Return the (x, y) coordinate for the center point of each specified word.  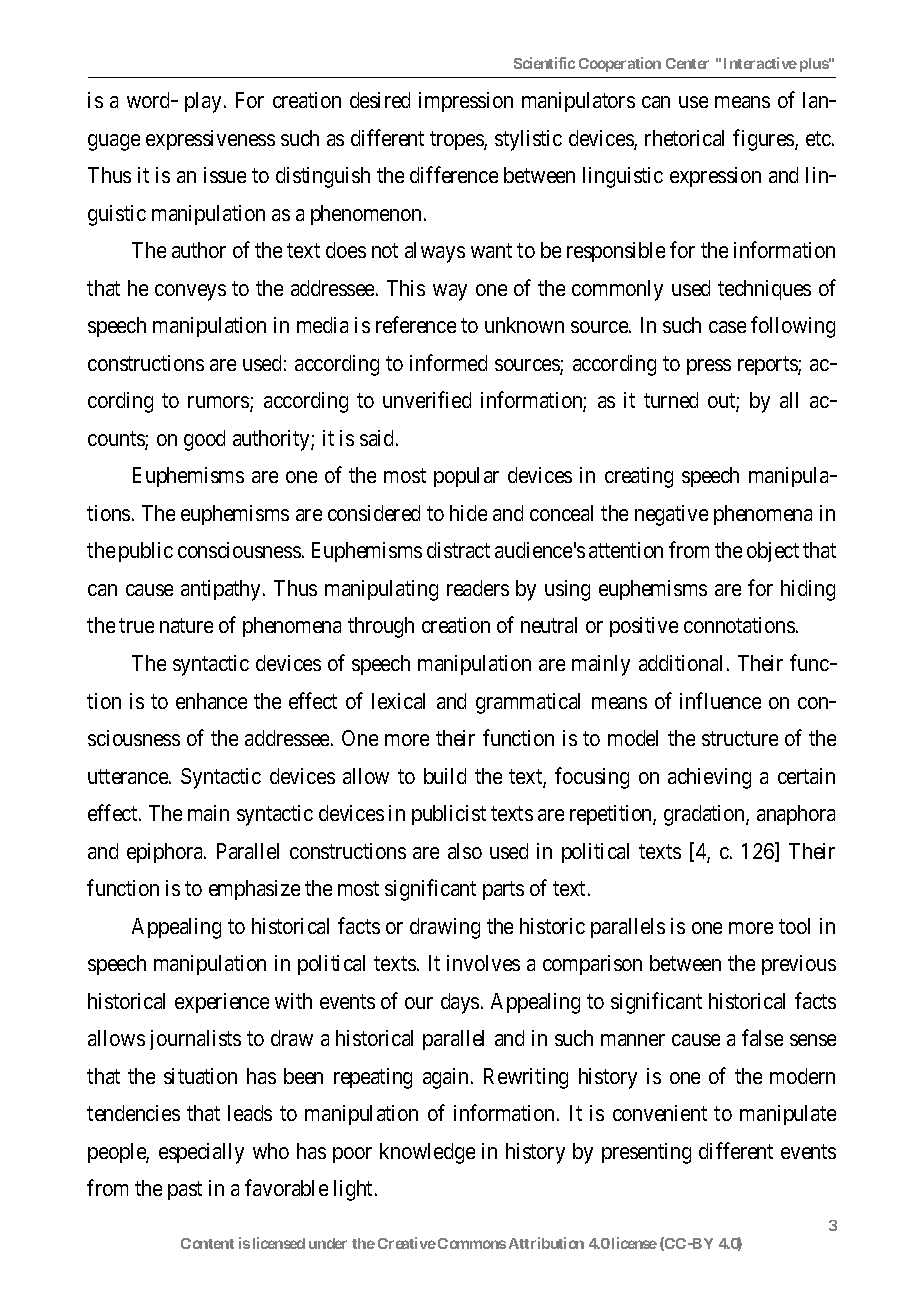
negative (671, 515)
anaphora (796, 815)
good (204, 440)
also (465, 851)
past (185, 1191)
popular (466, 477)
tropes (457, 140)
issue (225, 175)
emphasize (254, 890)
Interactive (760, 63)
